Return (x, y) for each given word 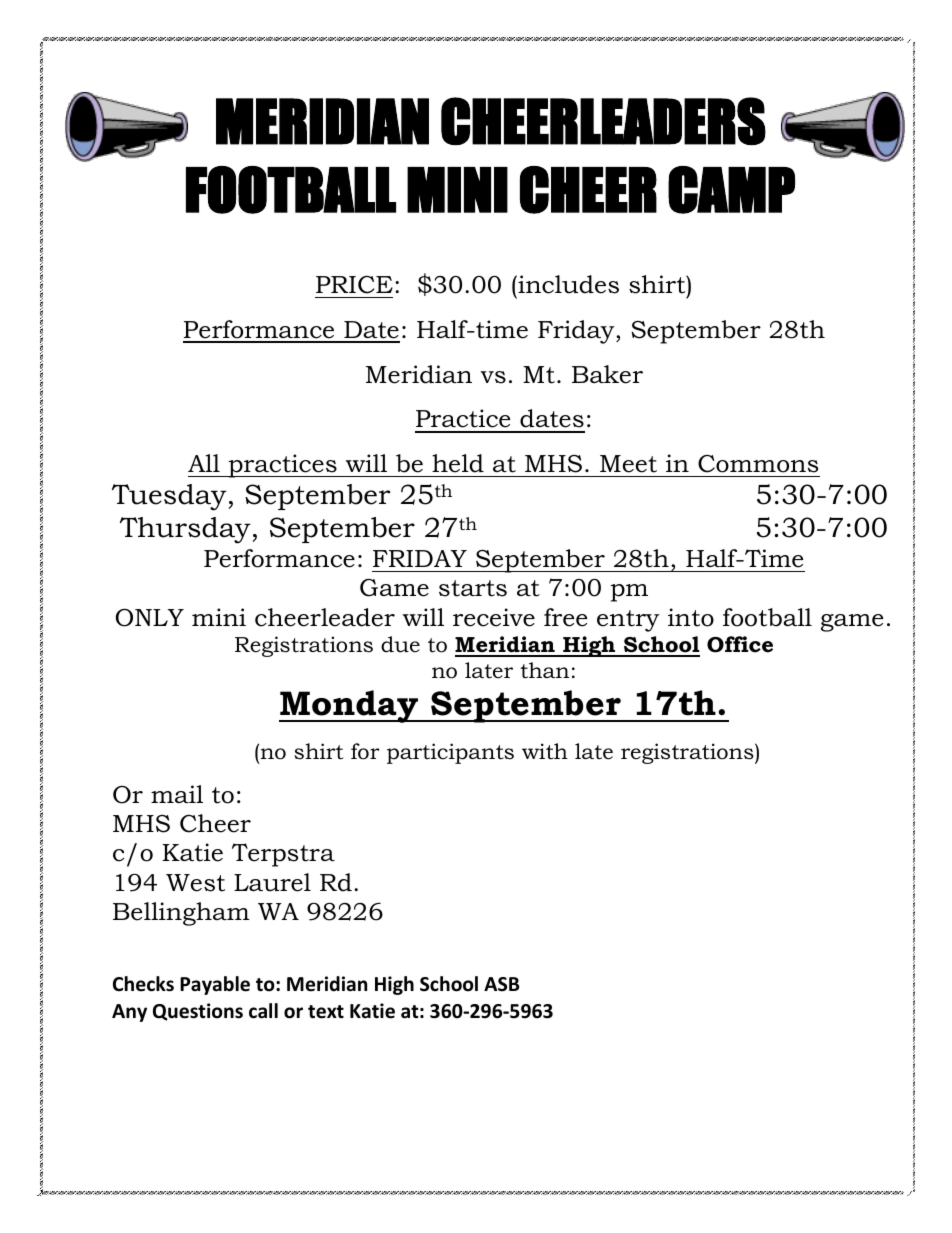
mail (177, 794)
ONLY (150, 617)
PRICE (354, 284)
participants (450, 753)
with (545, 751)
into (691, 617)
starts (473, 588)
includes (567, 284)
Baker (607, 374)
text (326, 1012)
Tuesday (169, 497)
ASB (501, 984)
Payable (215, 985)
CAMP (731, 190)
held (458, 463)
